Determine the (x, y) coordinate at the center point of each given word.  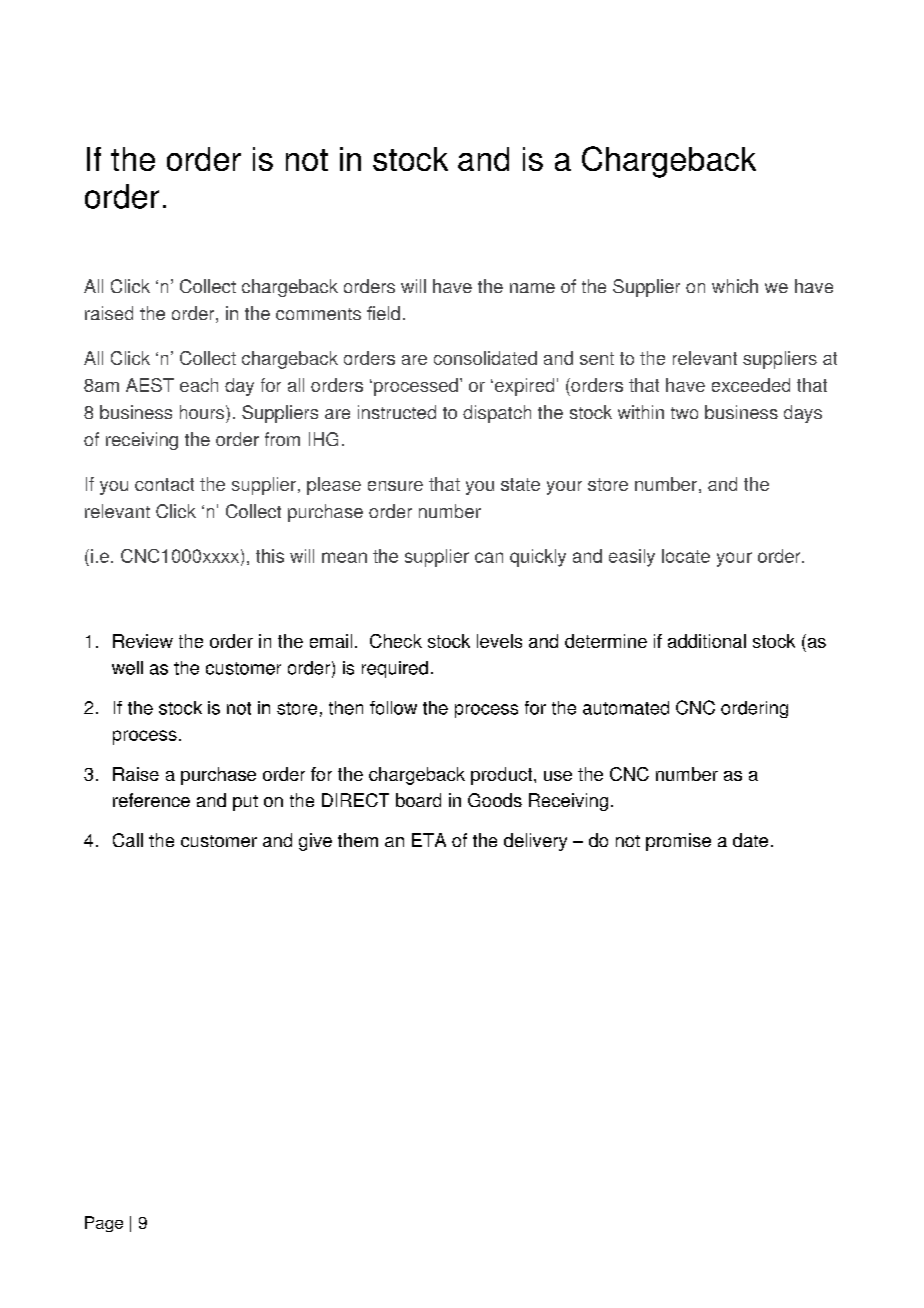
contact (164, 484)
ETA (429, 840)
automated (626, 708)
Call (128, 840)
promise (678, 842)
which (735, 286)
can (489, 557)
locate (686, 556)
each (199, 385)
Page (104, 1224)
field (383, 313)
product (503, 776)
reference (151, 800)
